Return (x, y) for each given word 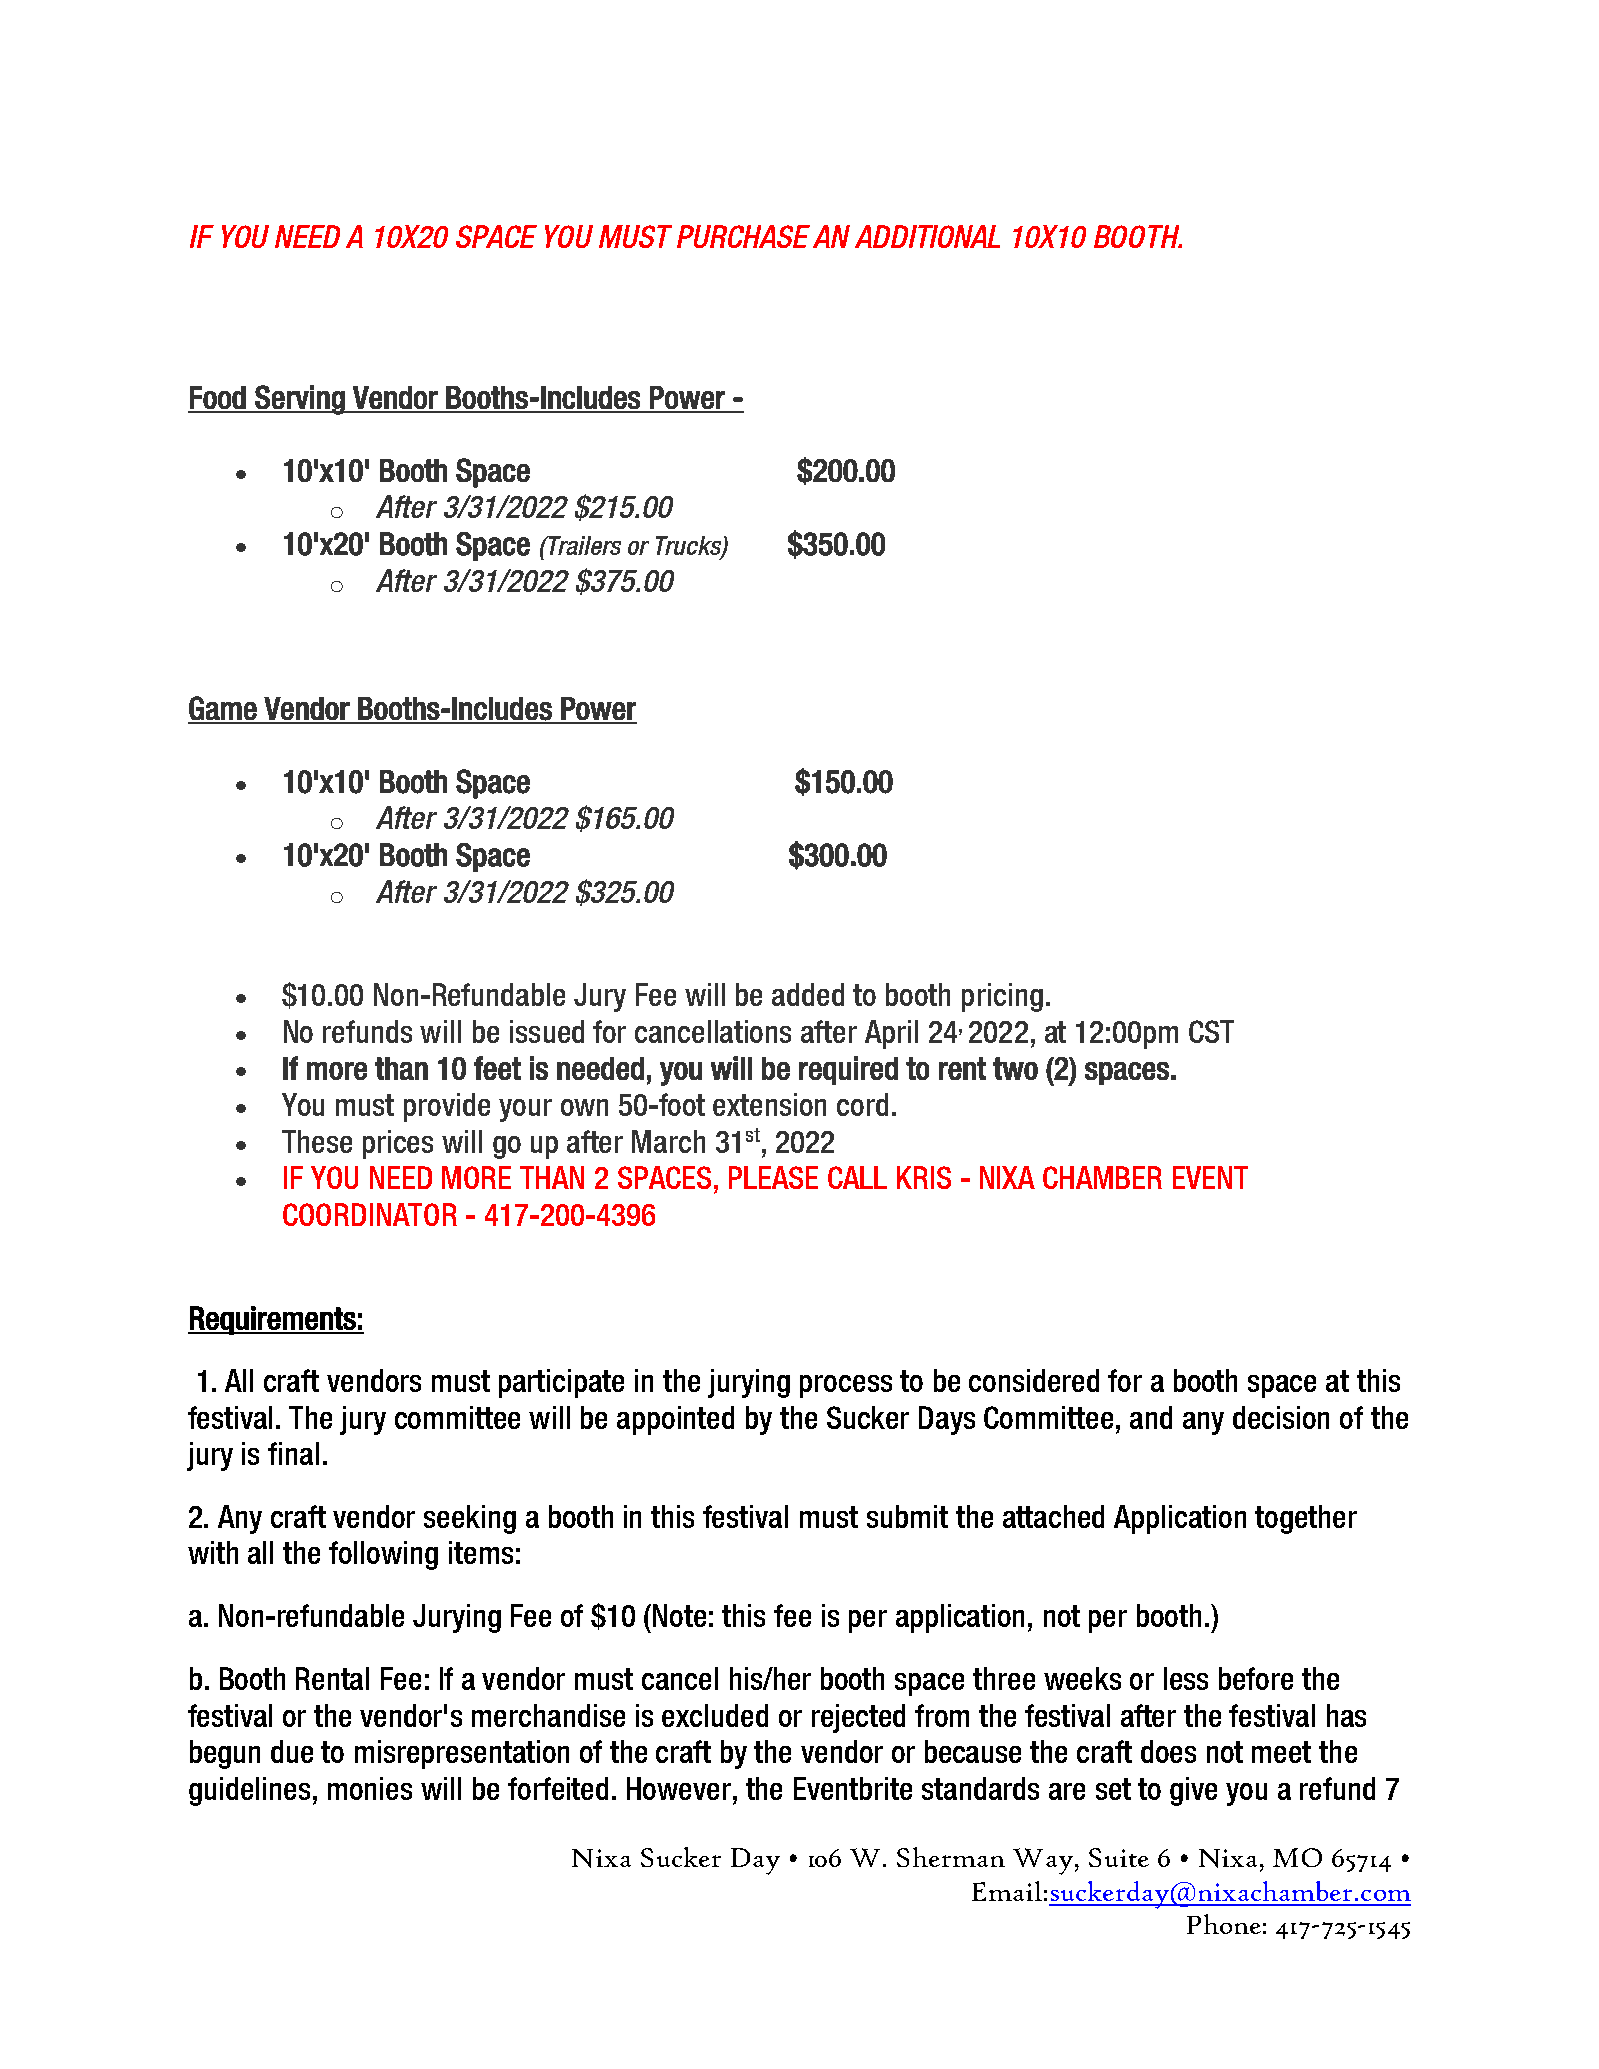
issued (547, 1031)
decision (1281, 1417)
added (808, 994)
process (846, 1386)
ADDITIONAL (927, 236)
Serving (300, 400)
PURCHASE (743, 236)
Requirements (273, 1320)
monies (370, 1788)
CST (1211, 1031)
